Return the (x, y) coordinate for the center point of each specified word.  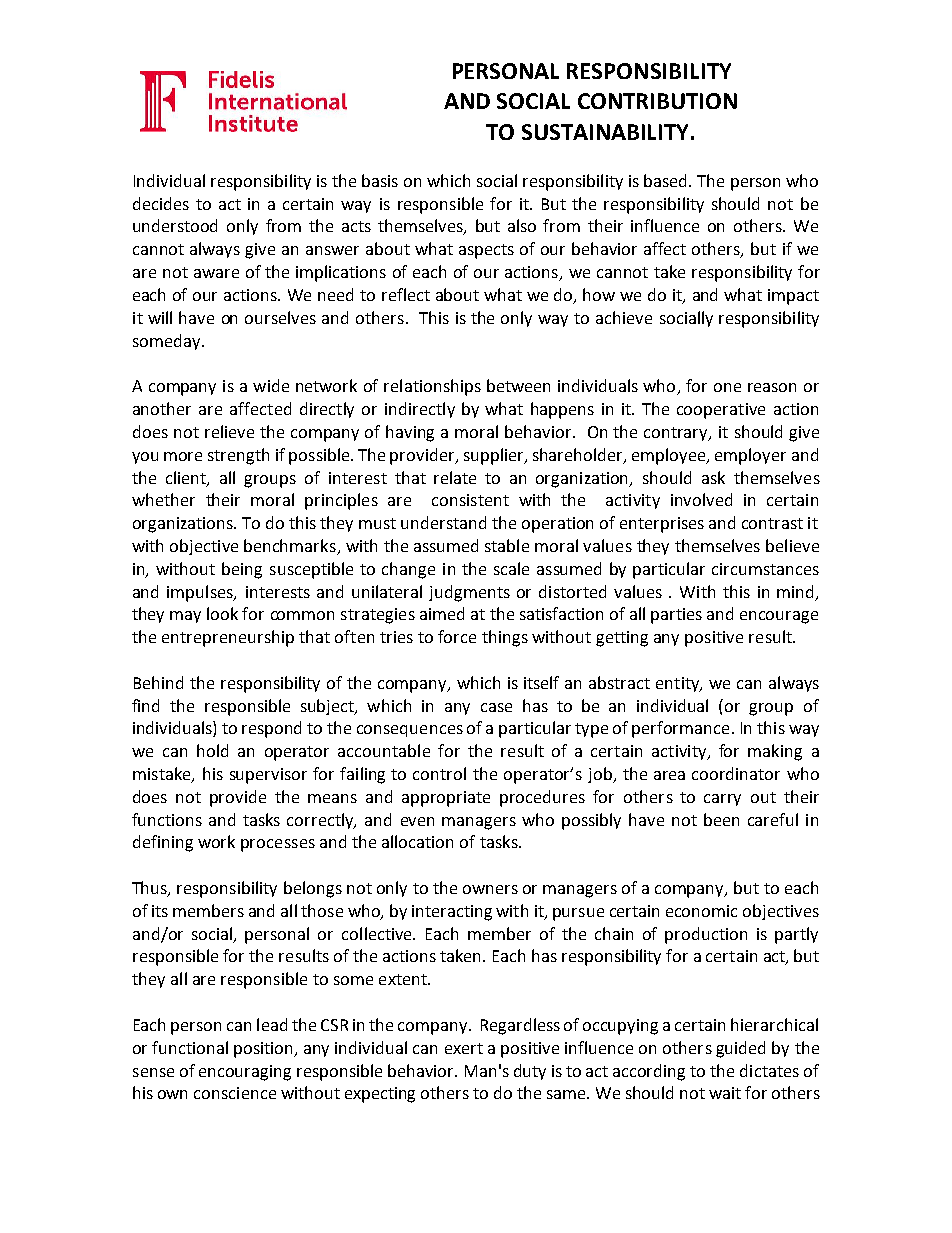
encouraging (245, 1073)
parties (676, 616)
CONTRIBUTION (657, 101)
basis (380, 180)
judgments (469, 593)
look (222, 613)
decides (161, 203)
